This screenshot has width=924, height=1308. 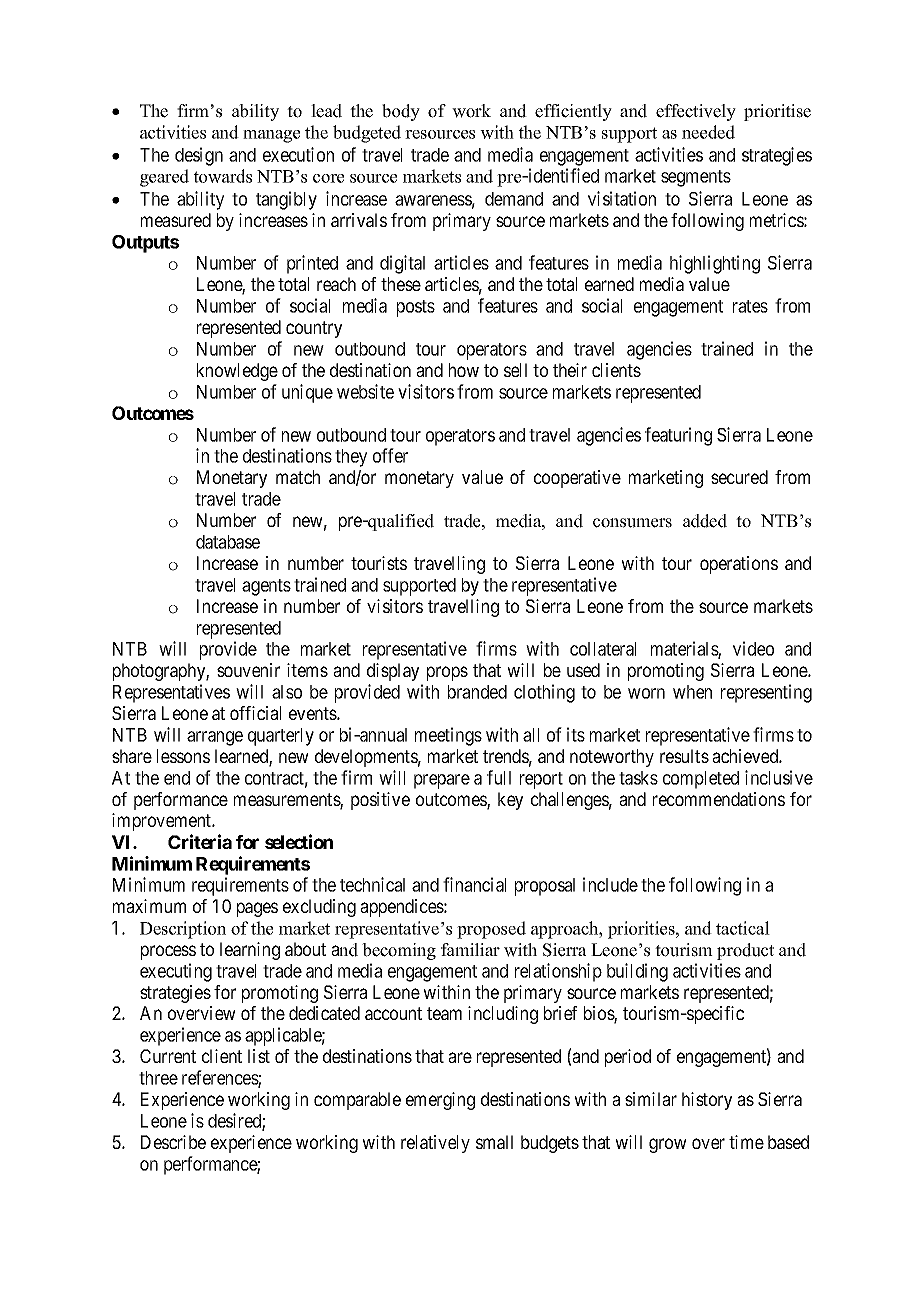 I want to click on secured, so click(x=739, y=477).
